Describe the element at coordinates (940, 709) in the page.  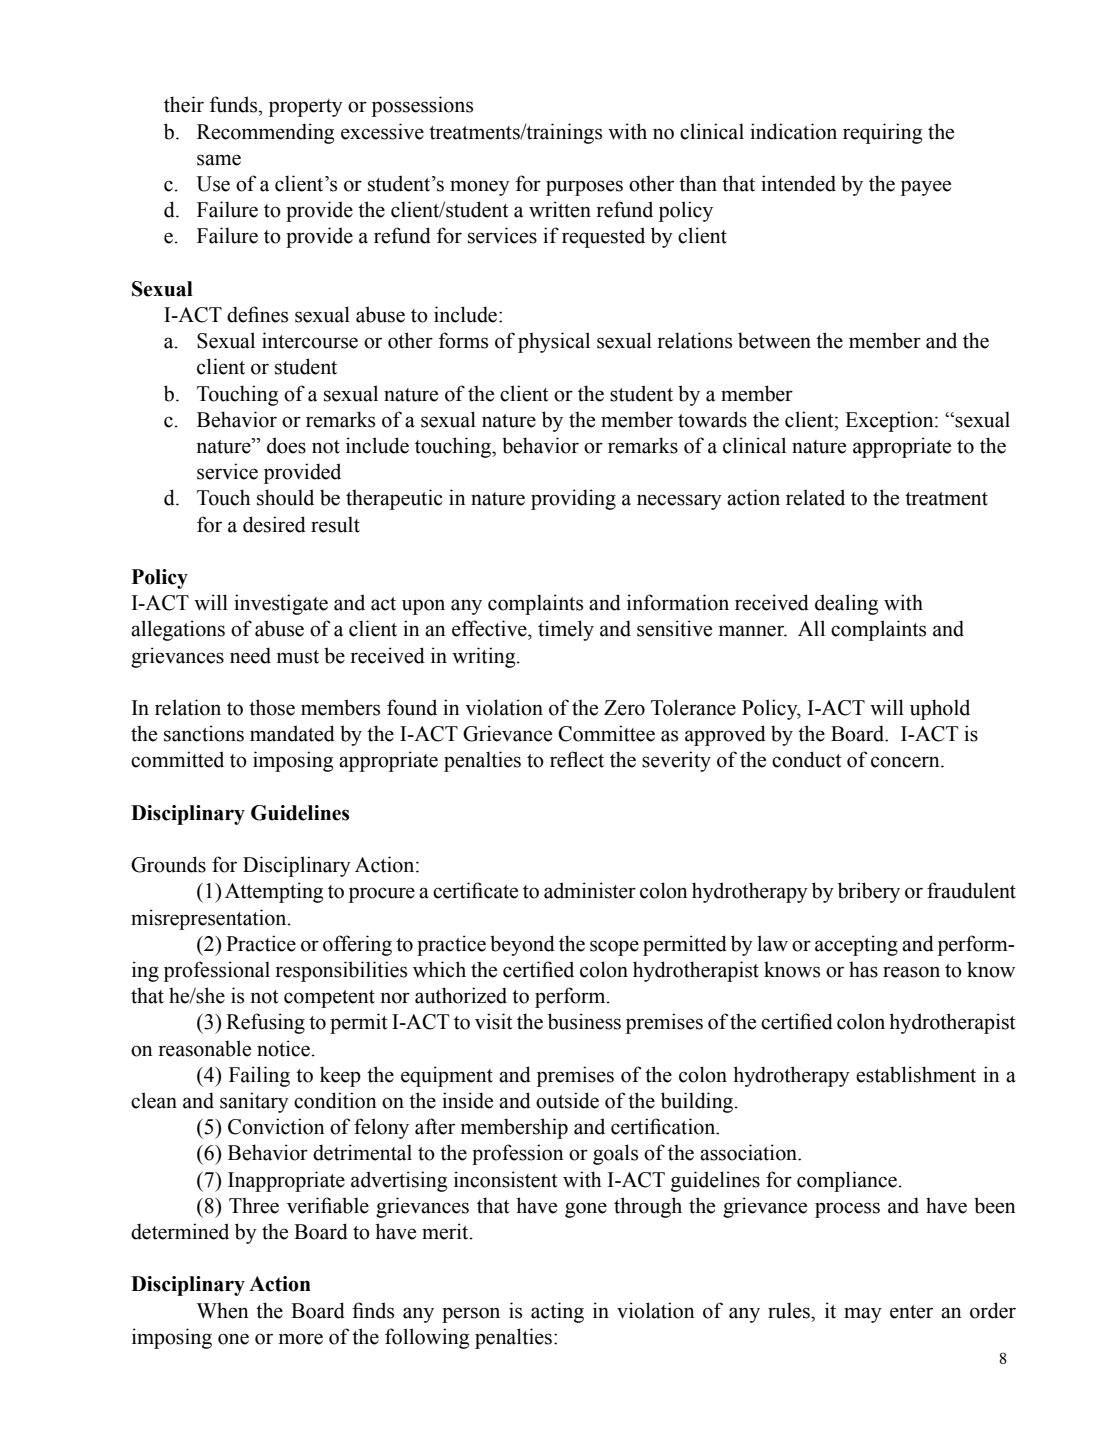
I see `uphold` at that location.
